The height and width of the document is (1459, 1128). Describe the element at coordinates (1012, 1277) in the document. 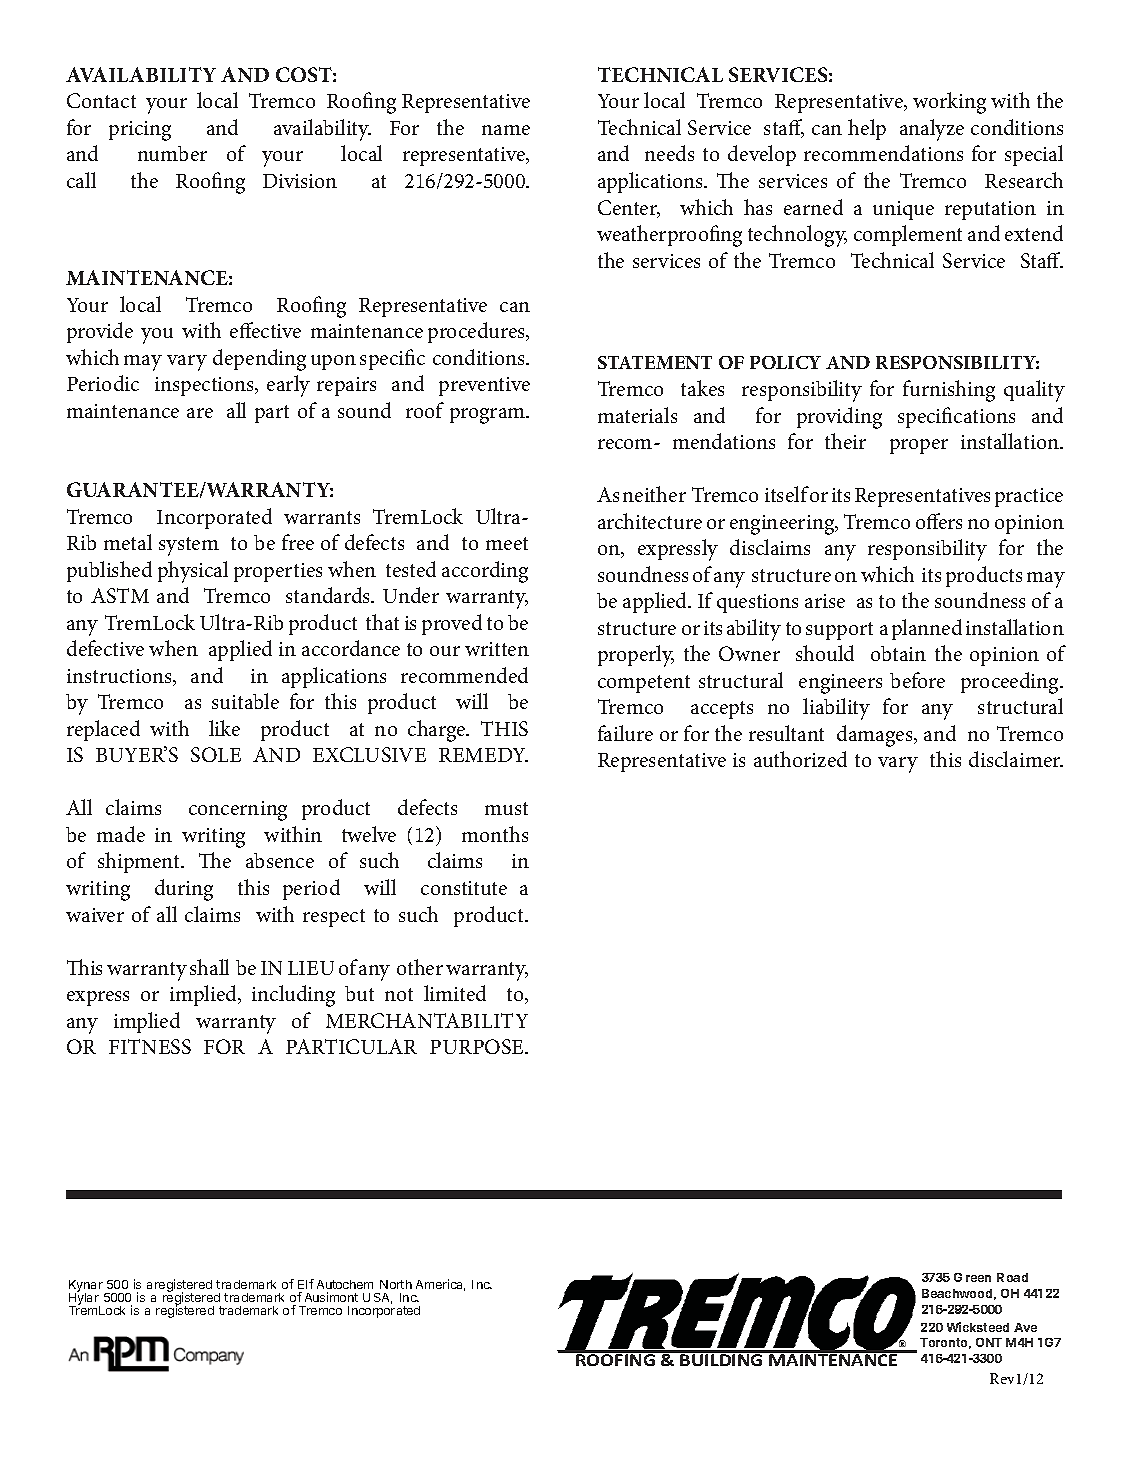

I see `Road` at that location.
